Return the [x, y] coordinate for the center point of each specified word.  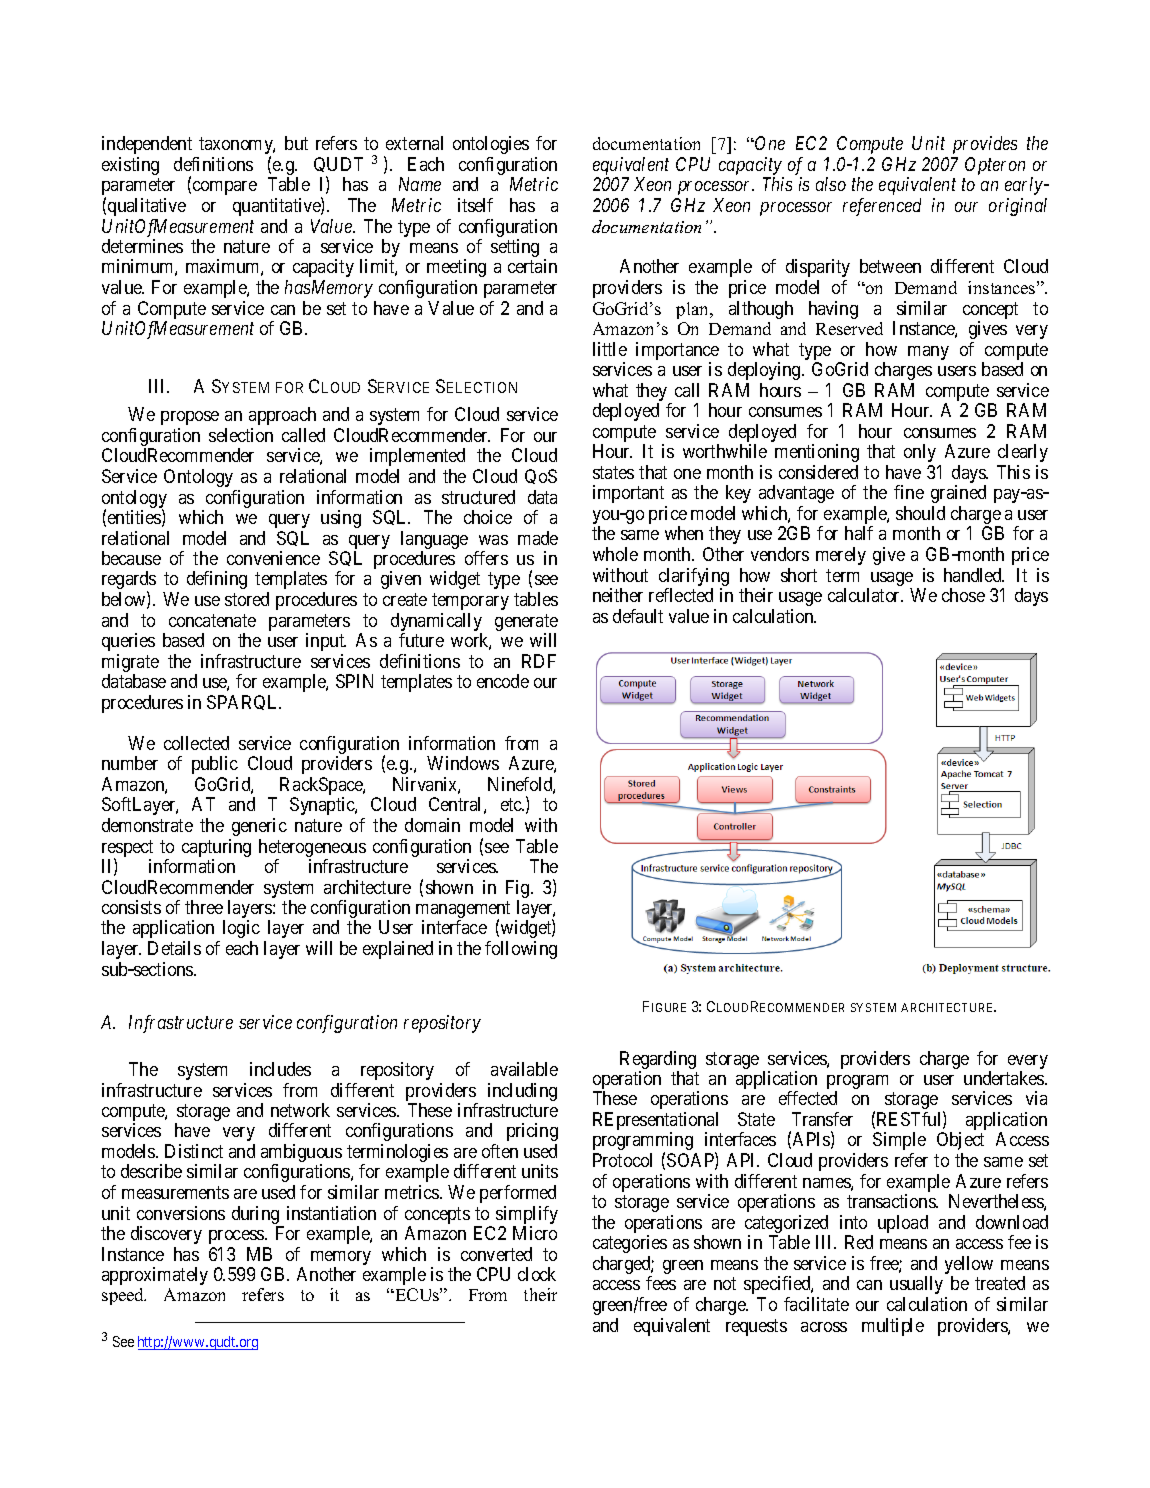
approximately [155, 1276]
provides [985, 145]
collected [196, 743]
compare [225, 188]
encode [503, 681]
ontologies [491, 145]
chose [963, 595]
